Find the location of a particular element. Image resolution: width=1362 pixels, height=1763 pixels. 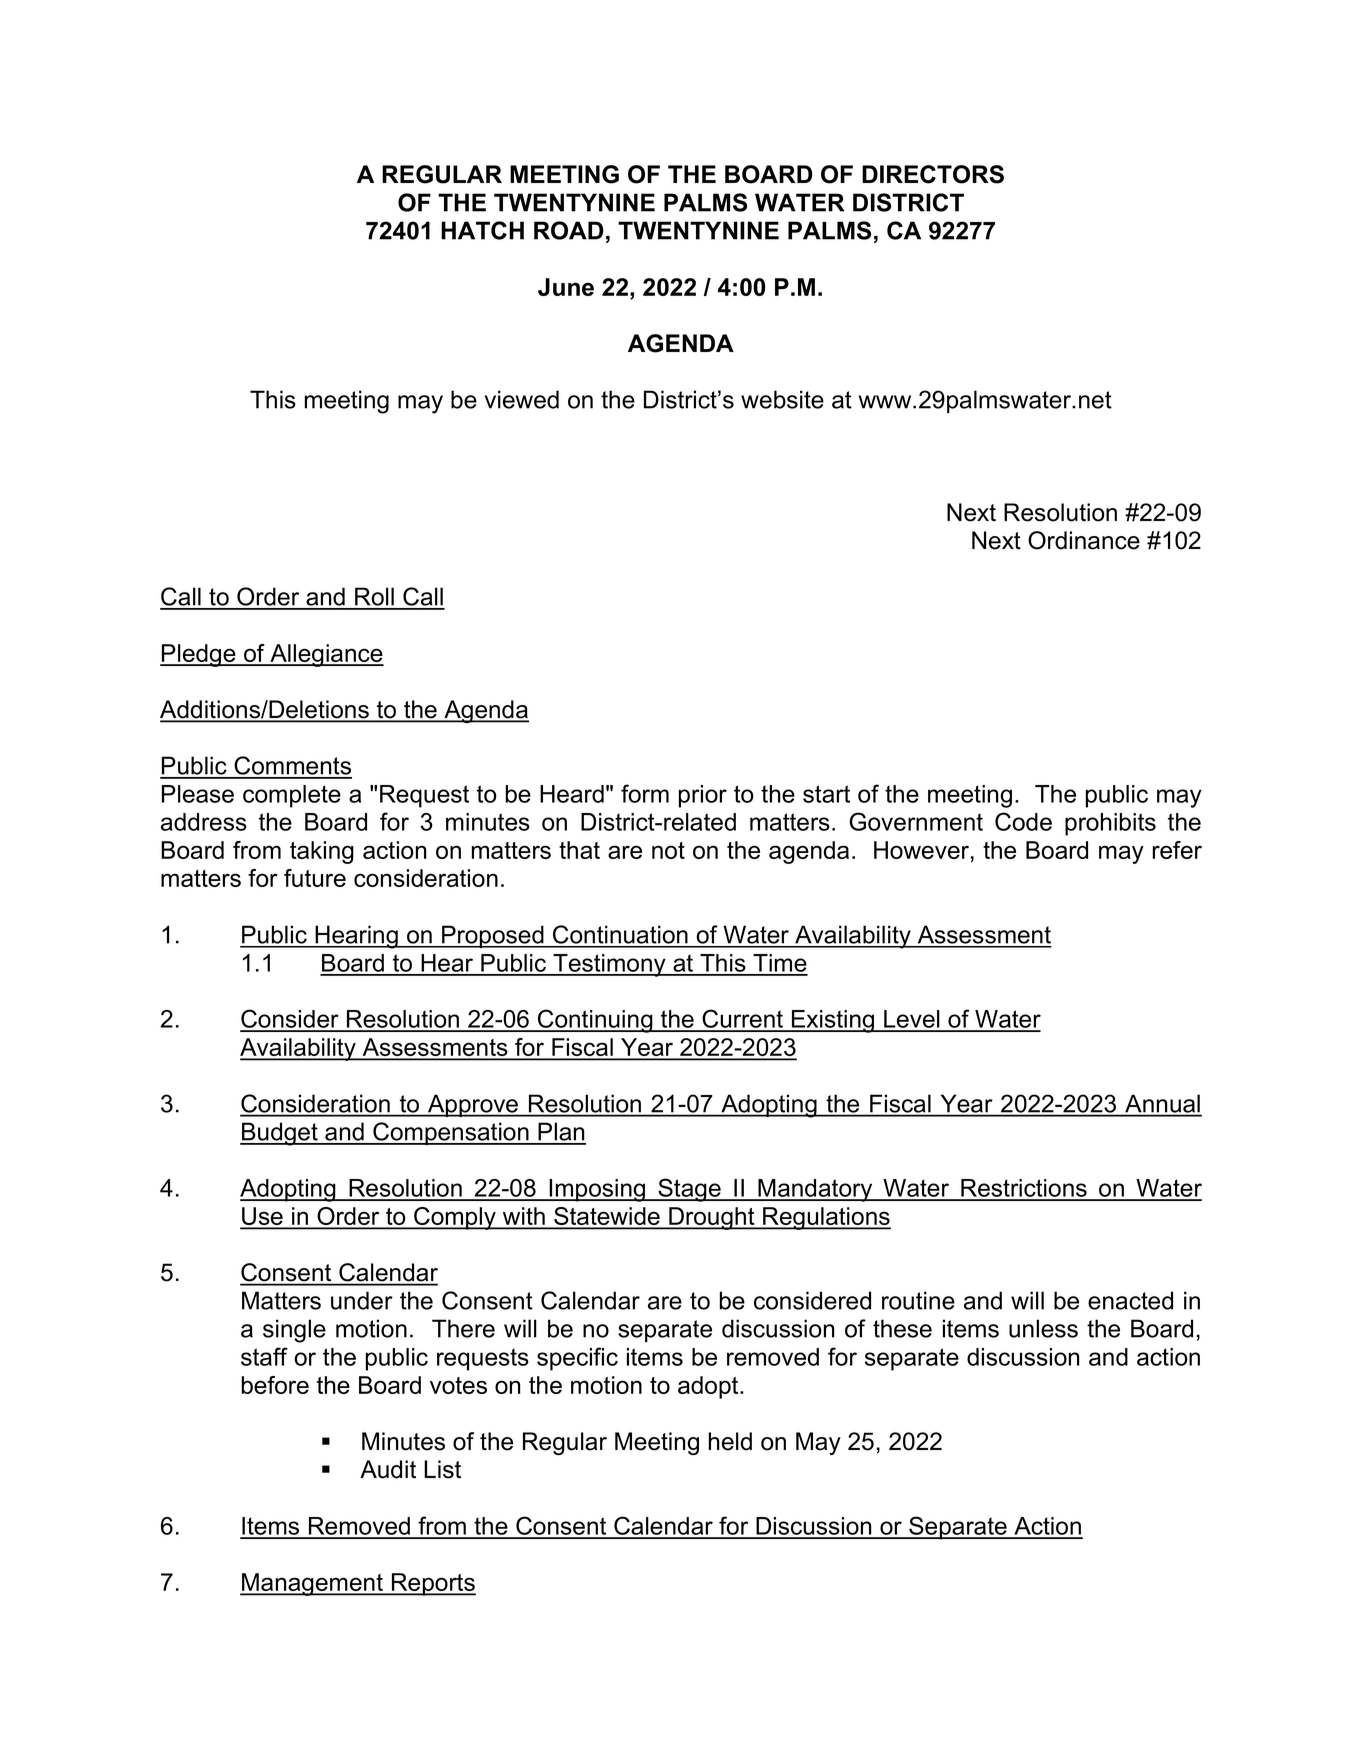

Drought is located at coordinates (712, 1218).
